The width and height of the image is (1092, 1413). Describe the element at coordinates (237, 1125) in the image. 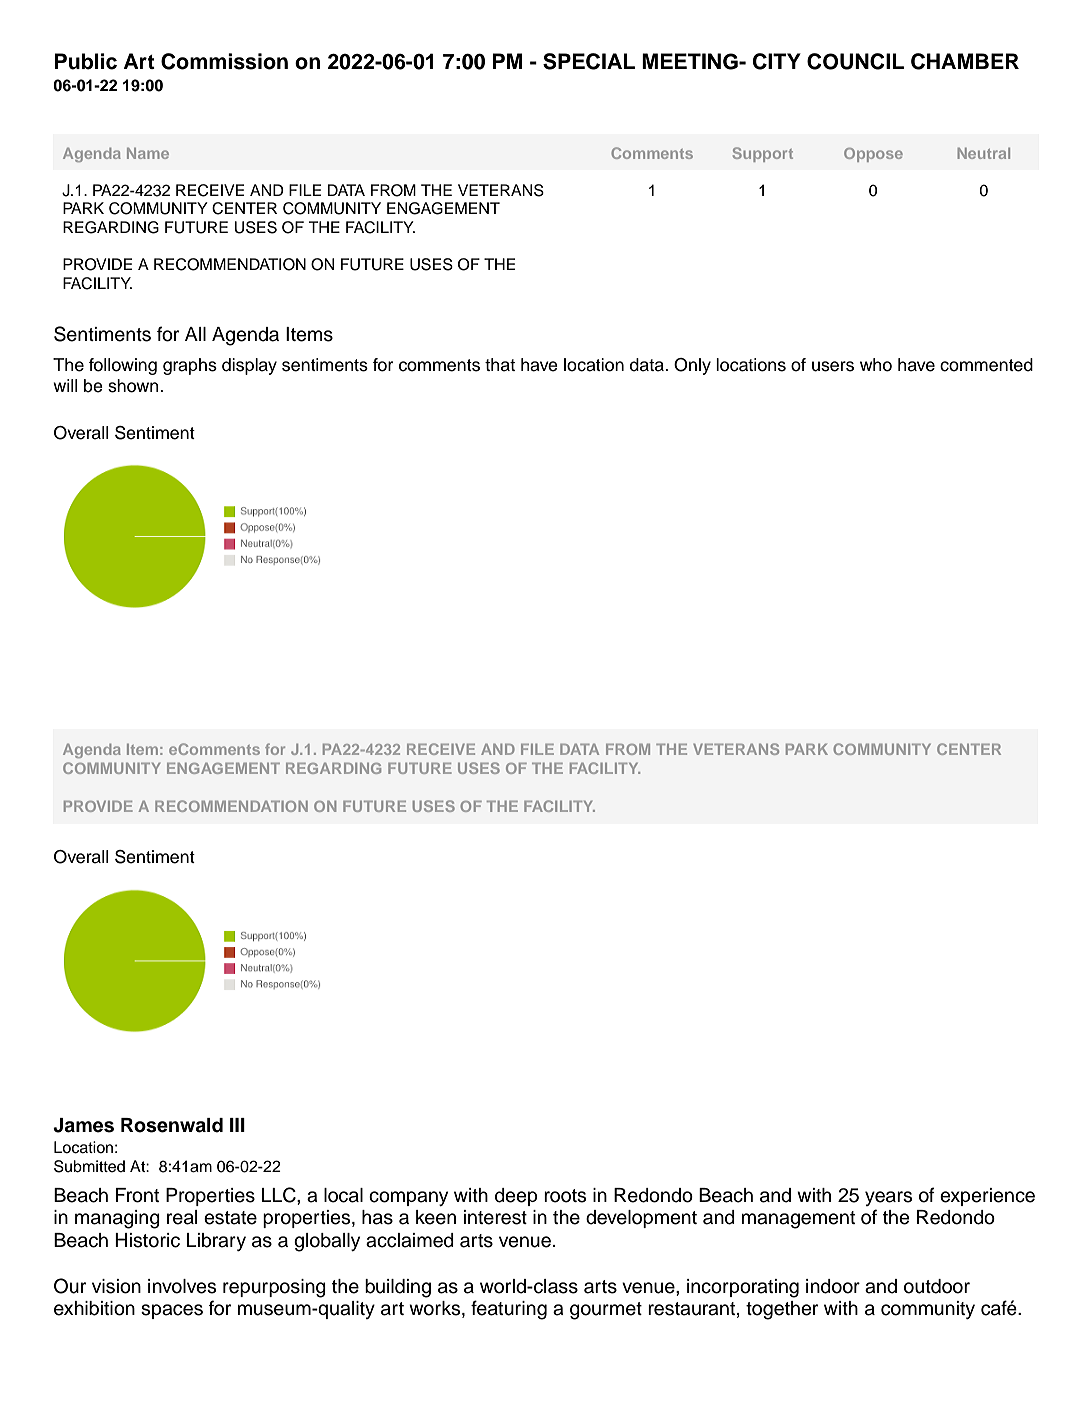

I see `III` at that location.
